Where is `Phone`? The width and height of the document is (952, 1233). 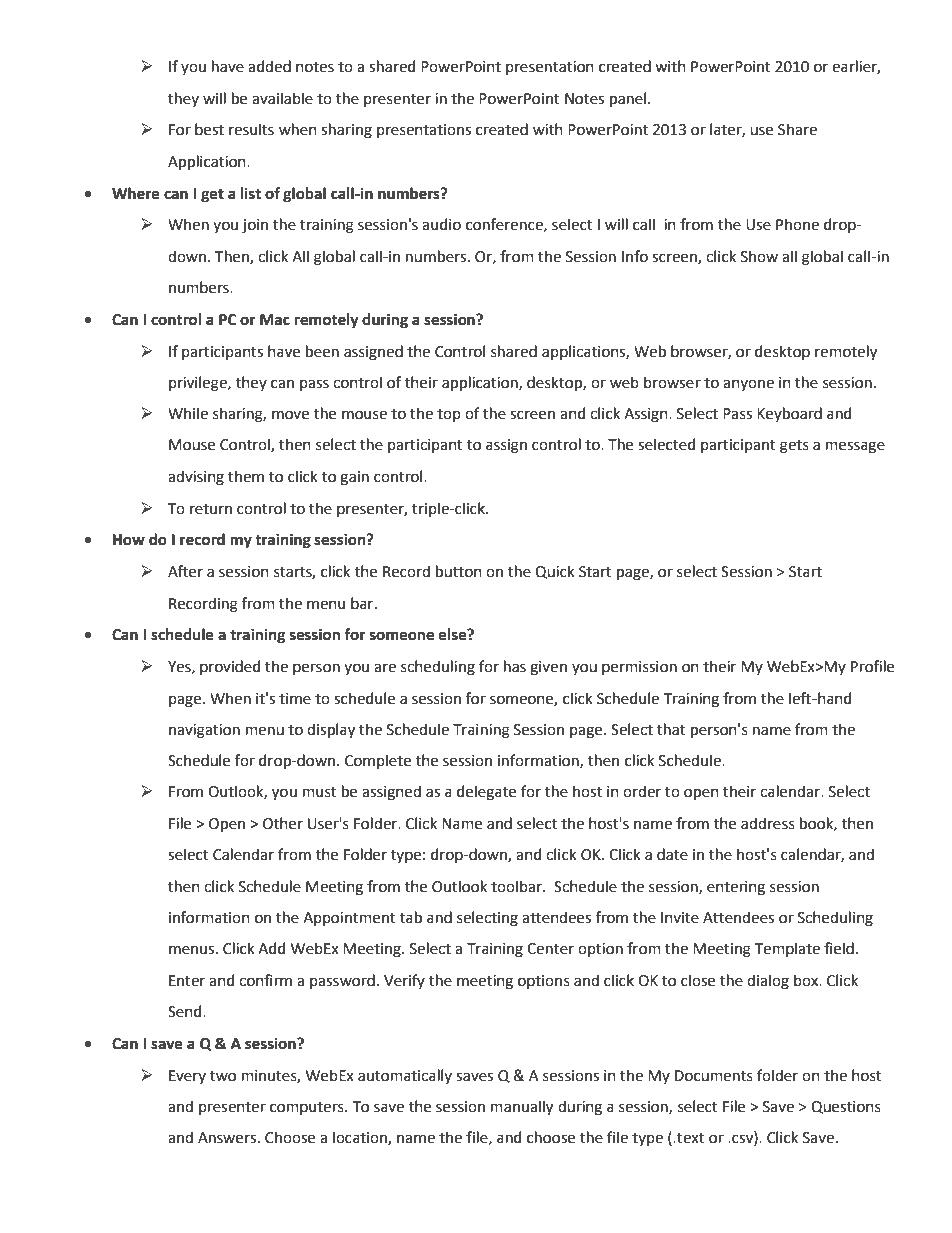
Phone is located at coordinates (797, 224).
